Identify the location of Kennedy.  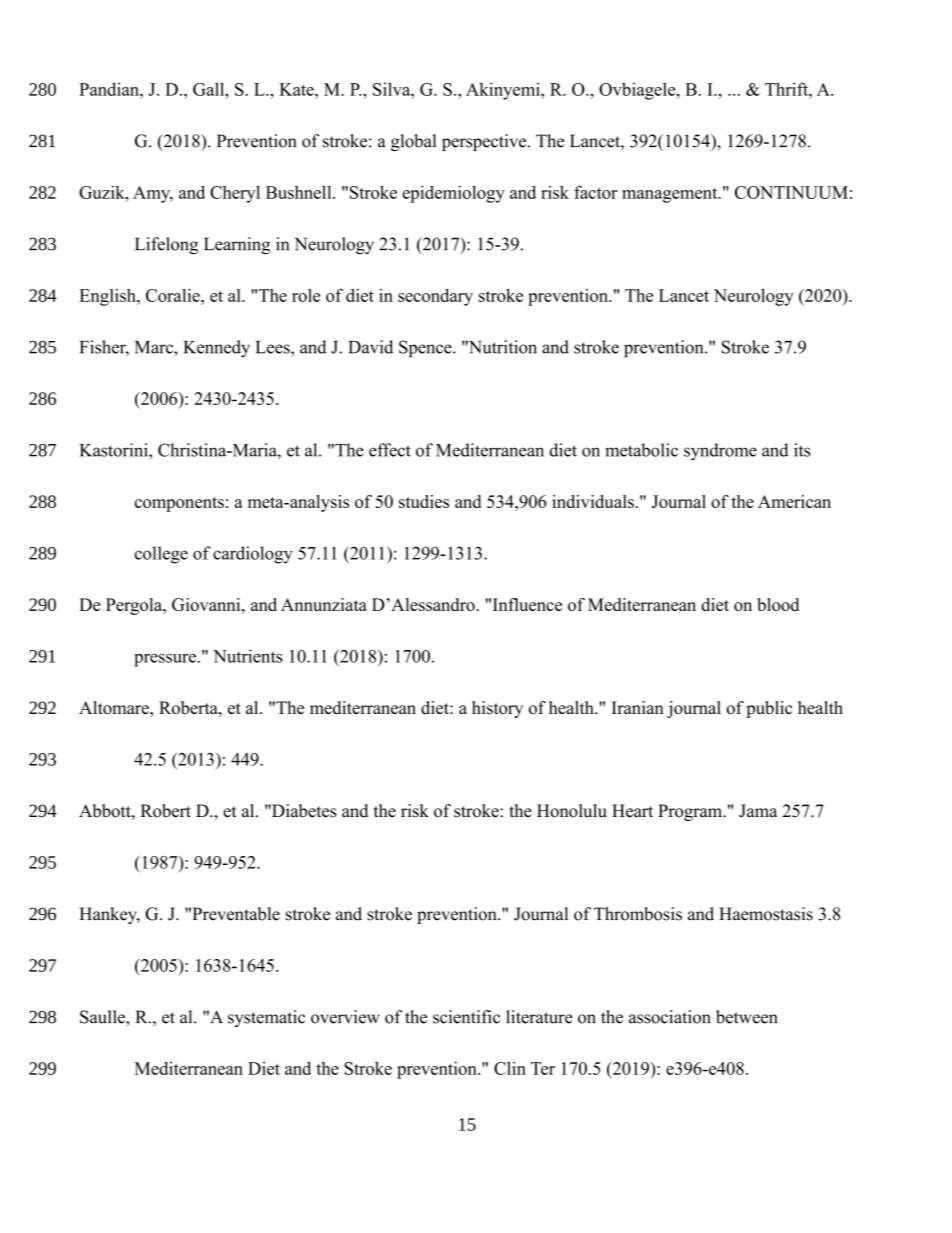
(217, 349).
